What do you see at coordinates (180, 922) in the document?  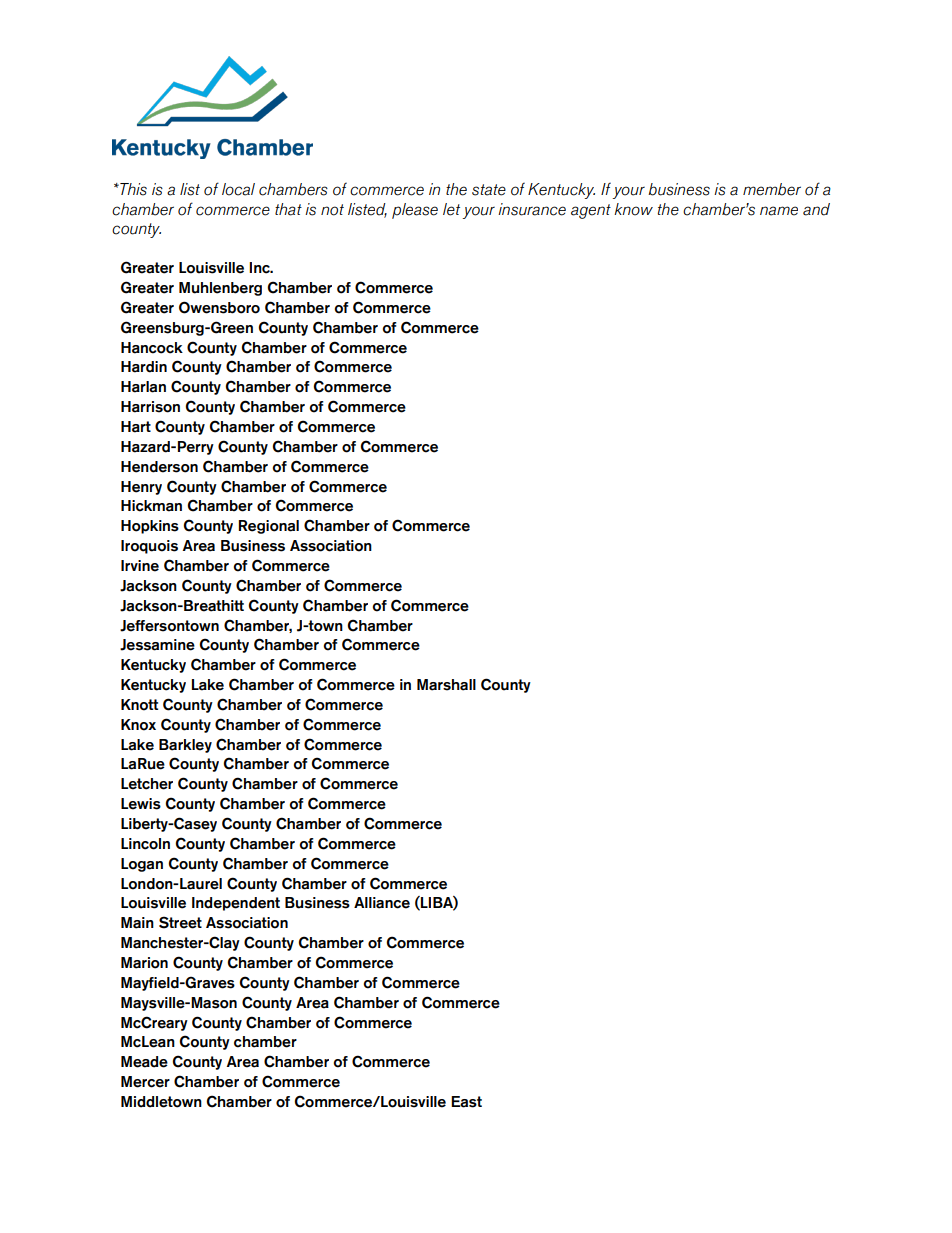 I see `Street` at bounding box center [180, 922].
